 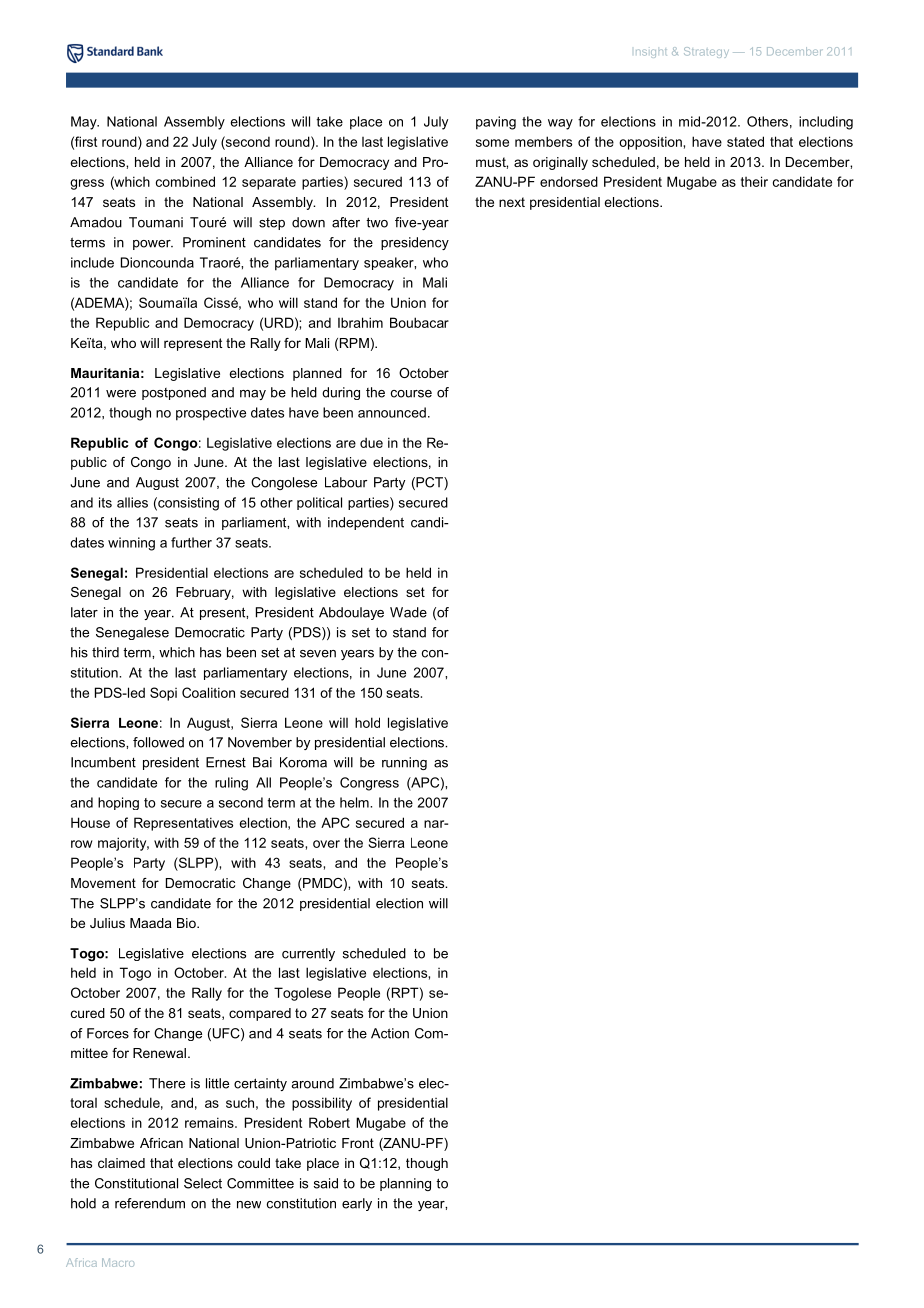 I want to click on Coalition, so click(x=208, y=692).
